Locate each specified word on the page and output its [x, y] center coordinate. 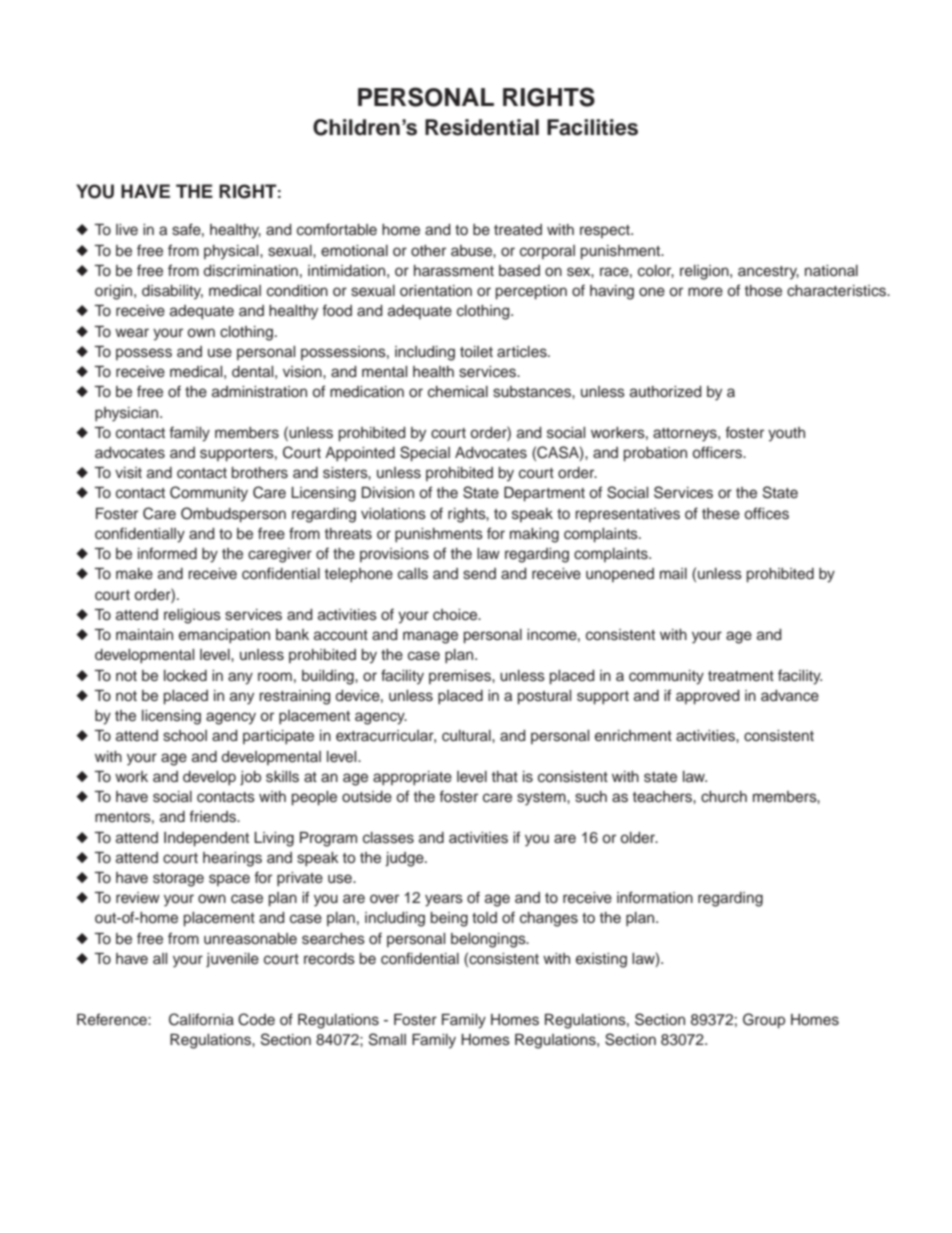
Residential [482, 127]
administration [259, 392]
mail [673, 573]
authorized [666, 392]
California [201, 1019]
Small [387, 1039]
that [505, 776]
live [127, 229]
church [724, 797]
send [479, 574]
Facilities [592, 127]
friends [214, 816]
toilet [476, 352]
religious [192, 616]
